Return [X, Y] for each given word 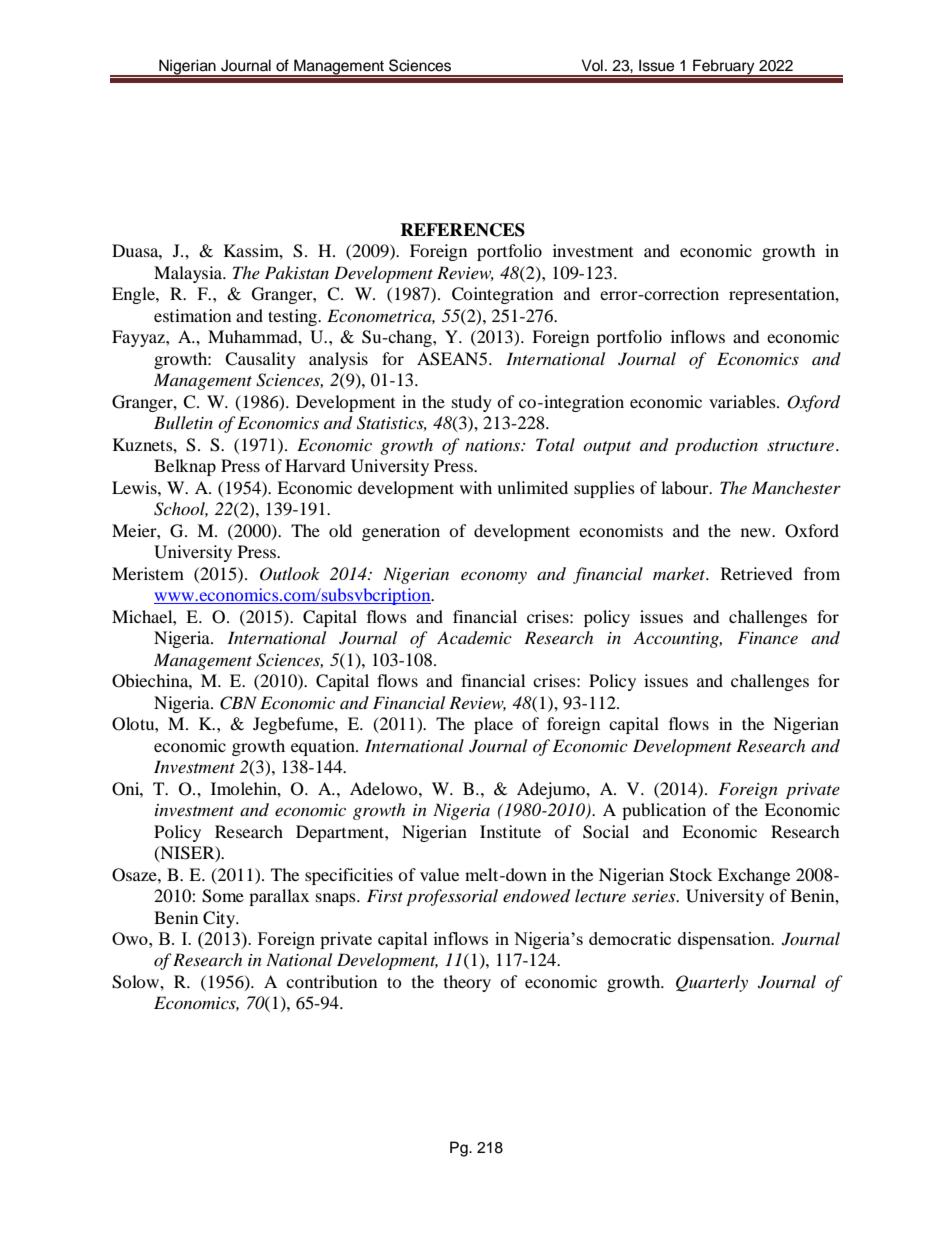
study [472, 403]
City [220, 919]
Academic [474, 638]
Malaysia [189, 274]
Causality [260, 360]
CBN [238, 703]
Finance [767, 637]
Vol [592, 65]
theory [467, 983]
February [724, 67]
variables [743, 401]
